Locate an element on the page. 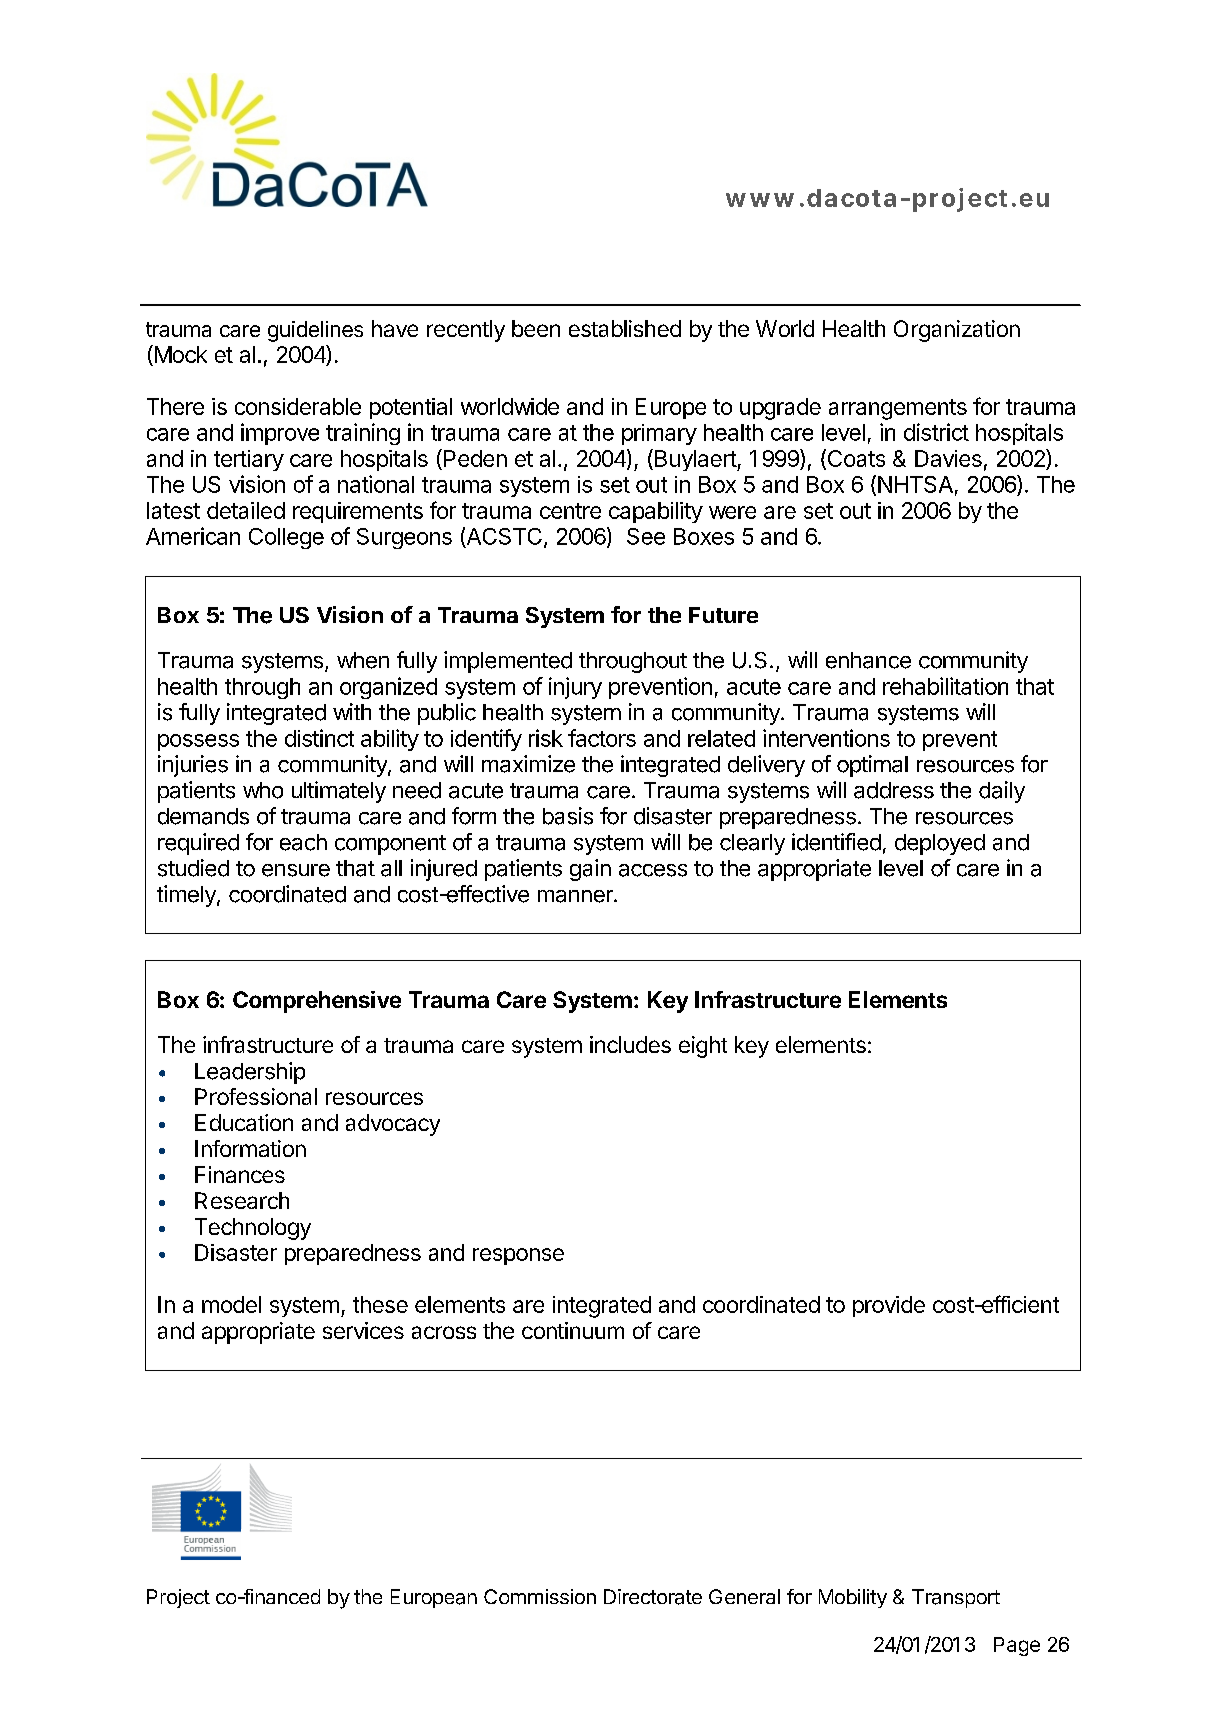 Image resolution: width=1223 pixels, height=1729 pixels. considerable is located at coordinates (298, 406).
